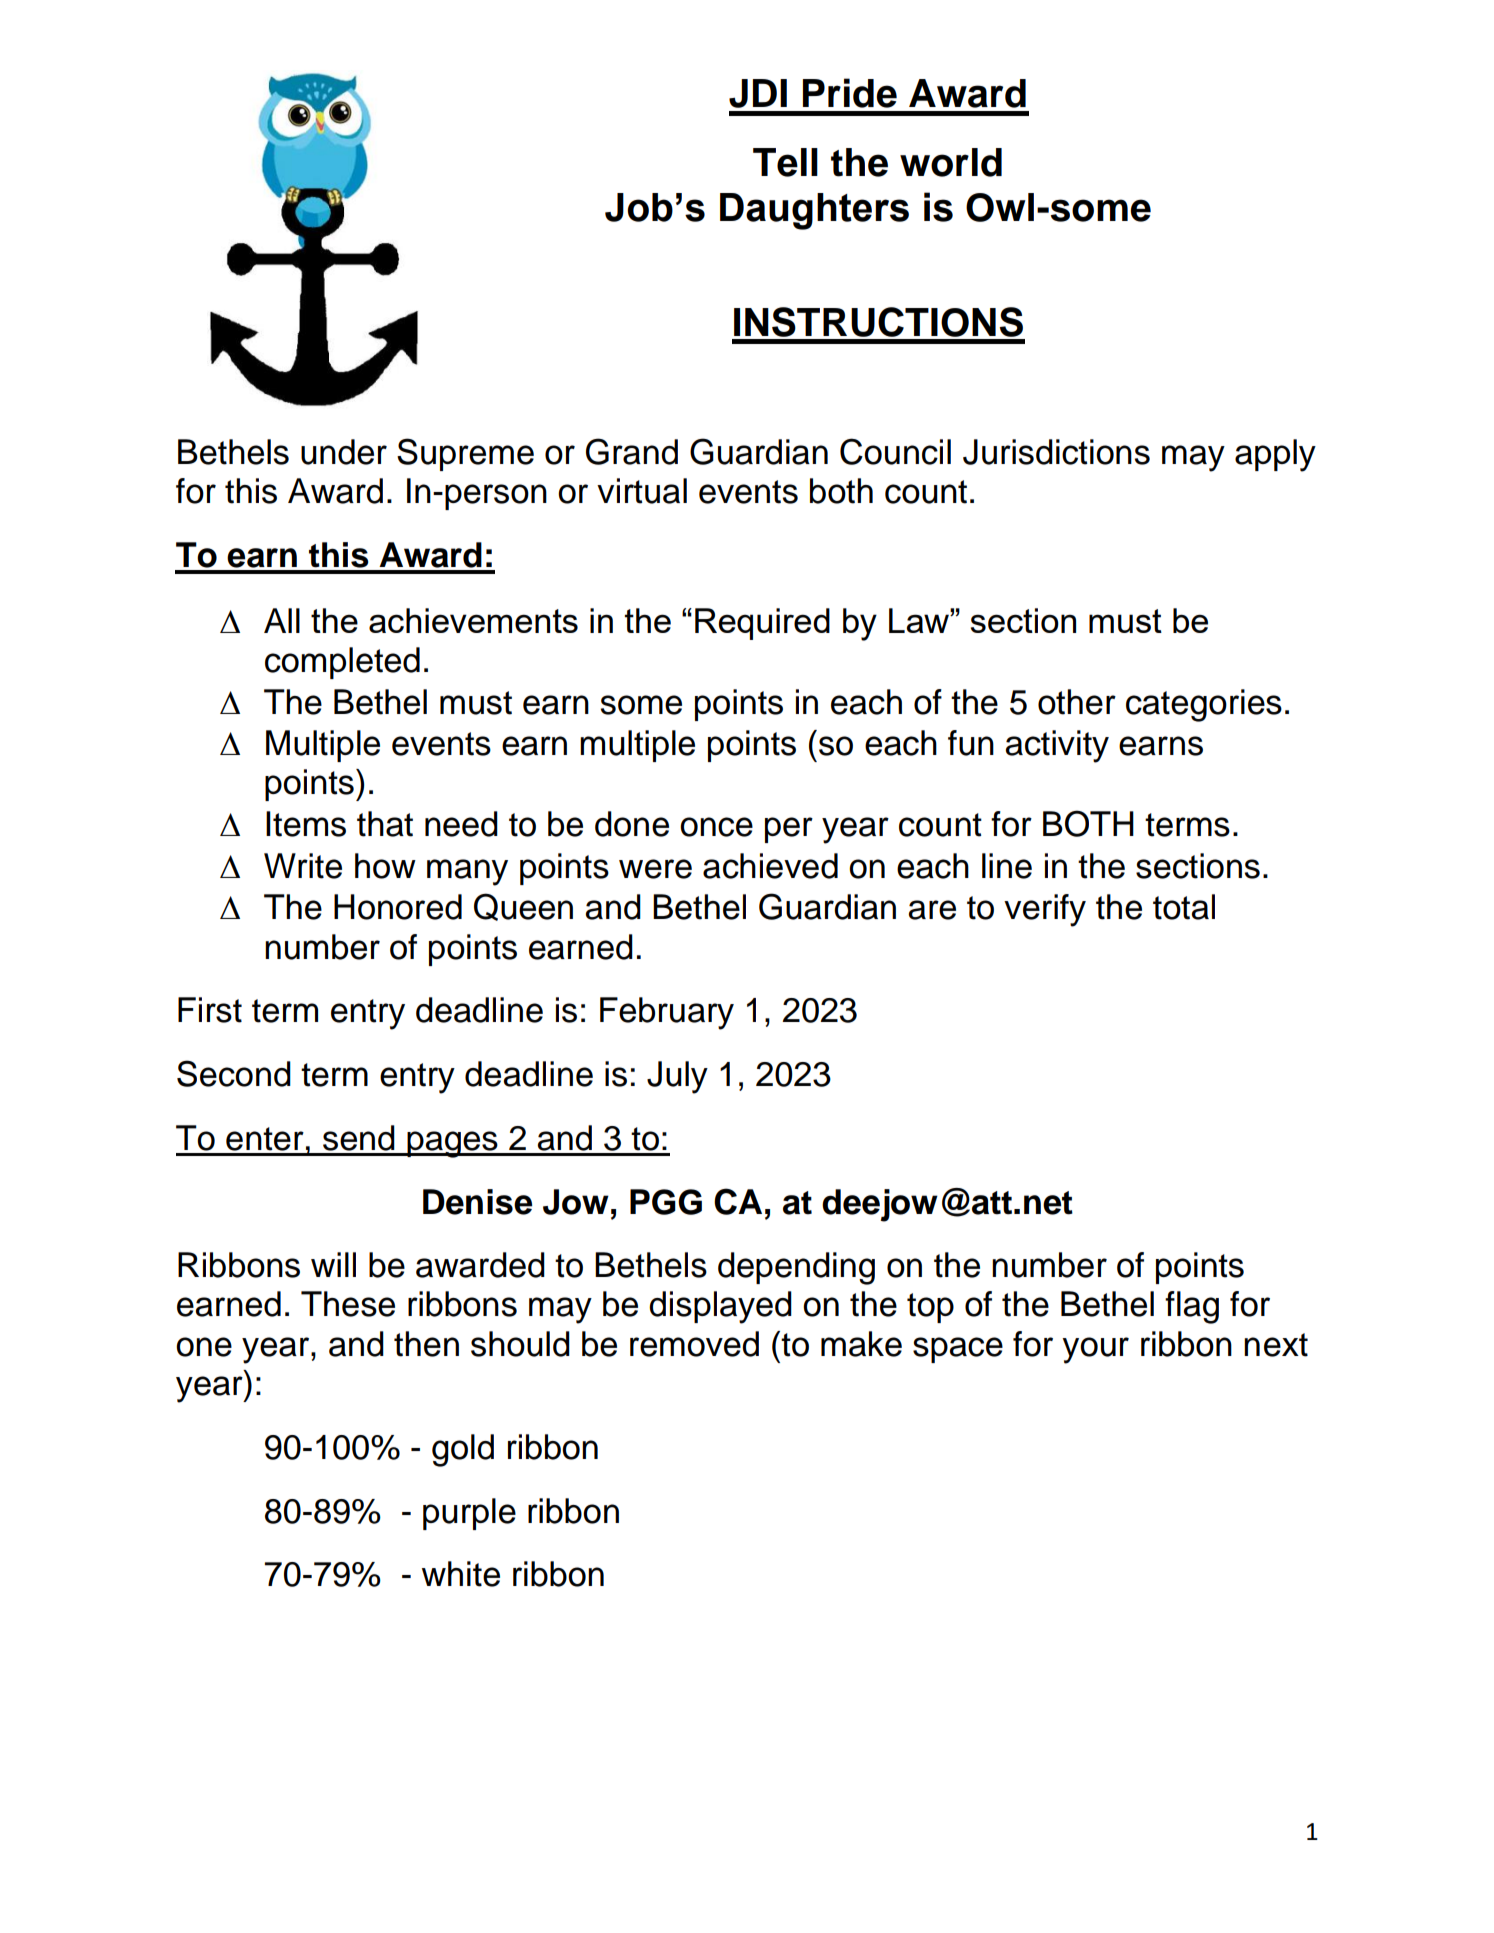  Describe the element at coordinates (1184, 907) in the page. I see `total` at that location.
